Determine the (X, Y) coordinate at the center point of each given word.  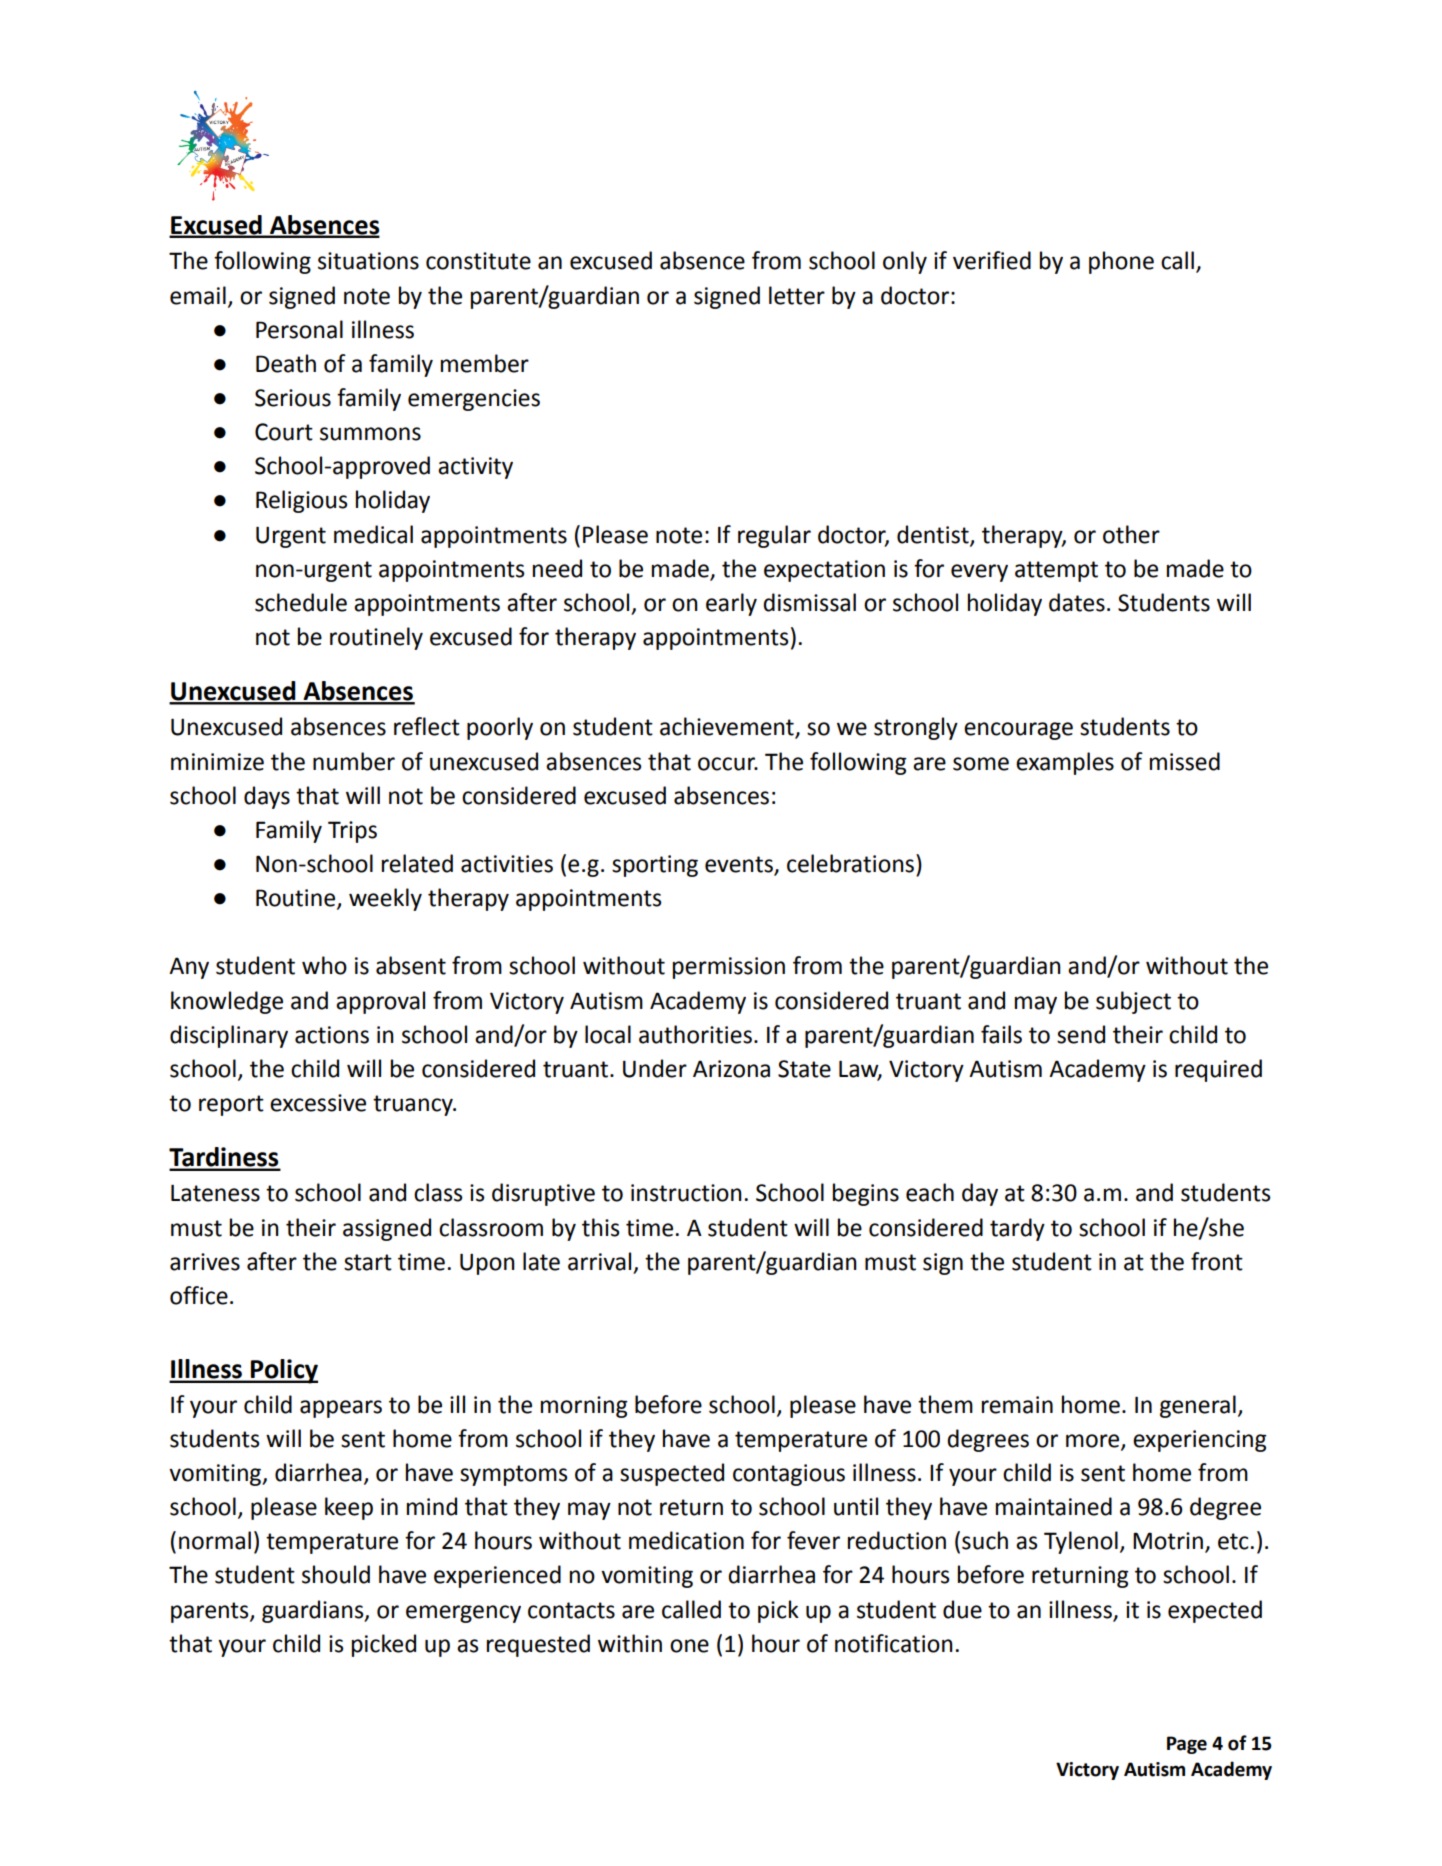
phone (1121, 262)
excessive (318, 1103)
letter (797, 295)
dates (1077, 602)
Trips (352, 832)
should (336, 1574)
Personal (299, 329)
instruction (686, 1193)
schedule (301, 602)
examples (1065, 763)
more (1094, 1441)
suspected (672, 1474)
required (1218, 1070)
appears (341, 1409)
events (740, 865)
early (731, 604)
